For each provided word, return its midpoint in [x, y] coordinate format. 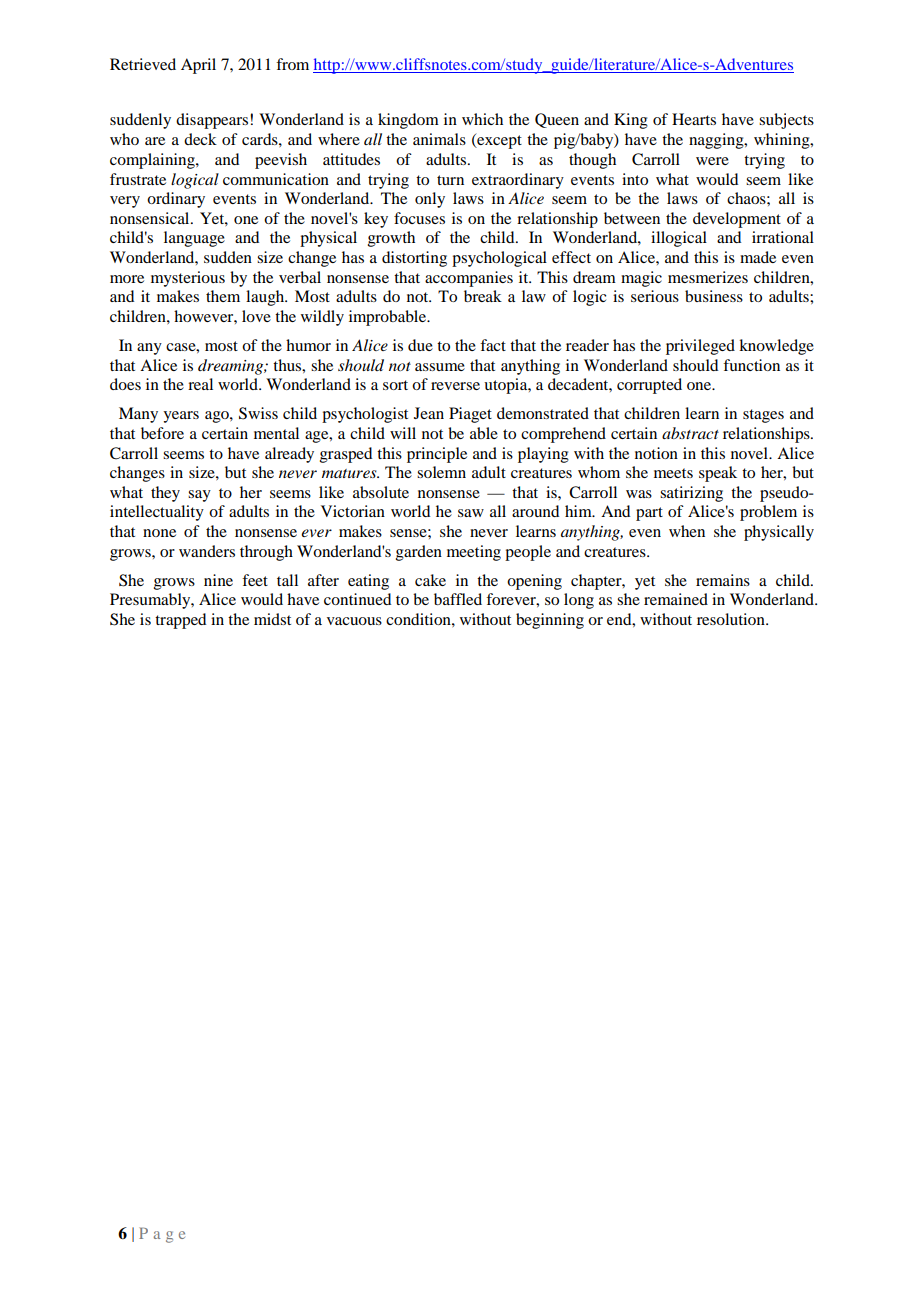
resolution [732, 619]
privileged [700, 347]
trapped [180, 621]
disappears [213, 121]
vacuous [354, 621]
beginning [550, 621]
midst [272, 619]
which [482, 119]
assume [440, 367]
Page [162, 1235]
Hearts [694, 119]
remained [676, 599]
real [200, 384]
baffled [458, 599]
